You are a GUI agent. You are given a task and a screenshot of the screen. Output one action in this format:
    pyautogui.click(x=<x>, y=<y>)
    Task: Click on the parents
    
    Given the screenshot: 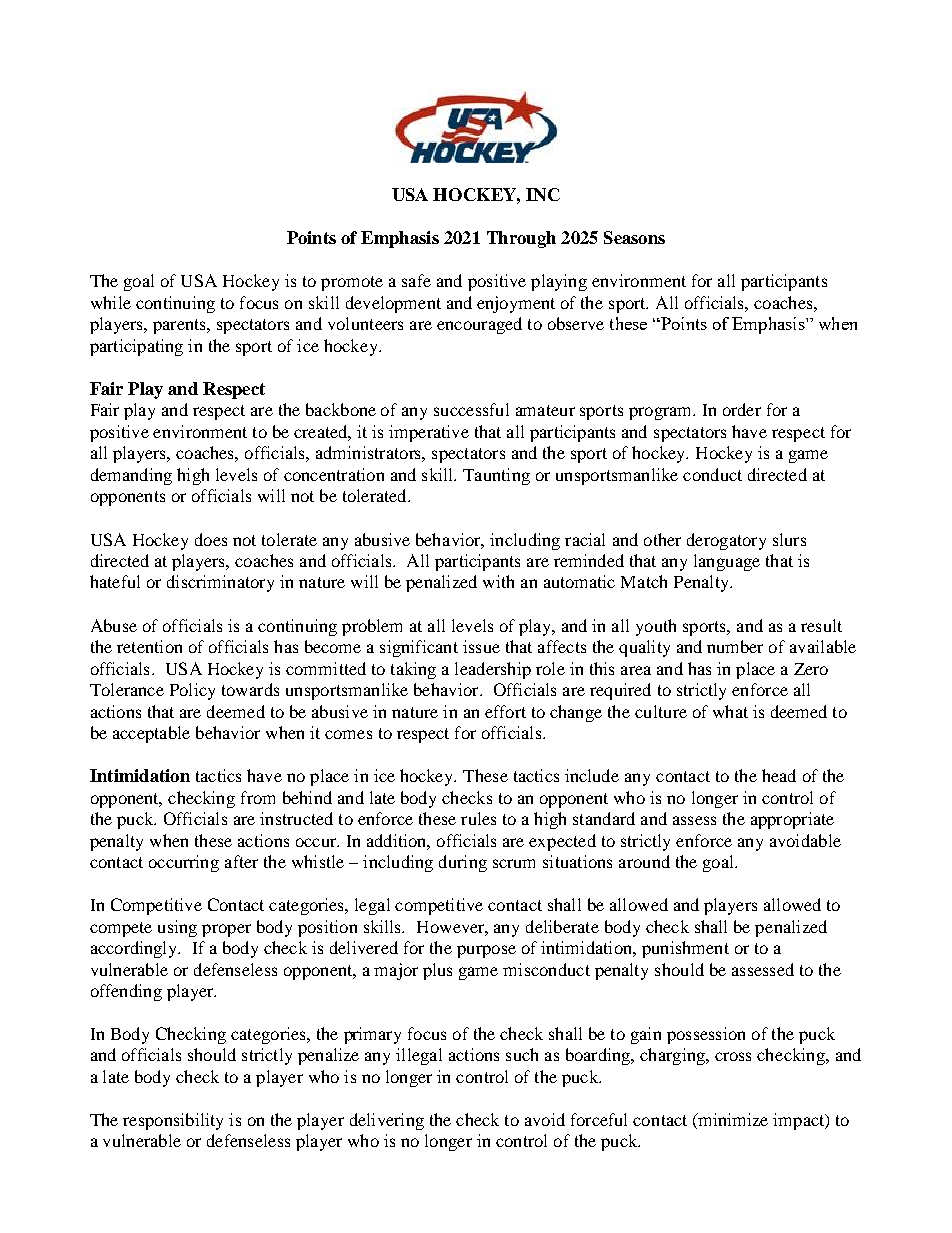 What is the action you would take?
    pyautogui.click(x=180, y=326)
